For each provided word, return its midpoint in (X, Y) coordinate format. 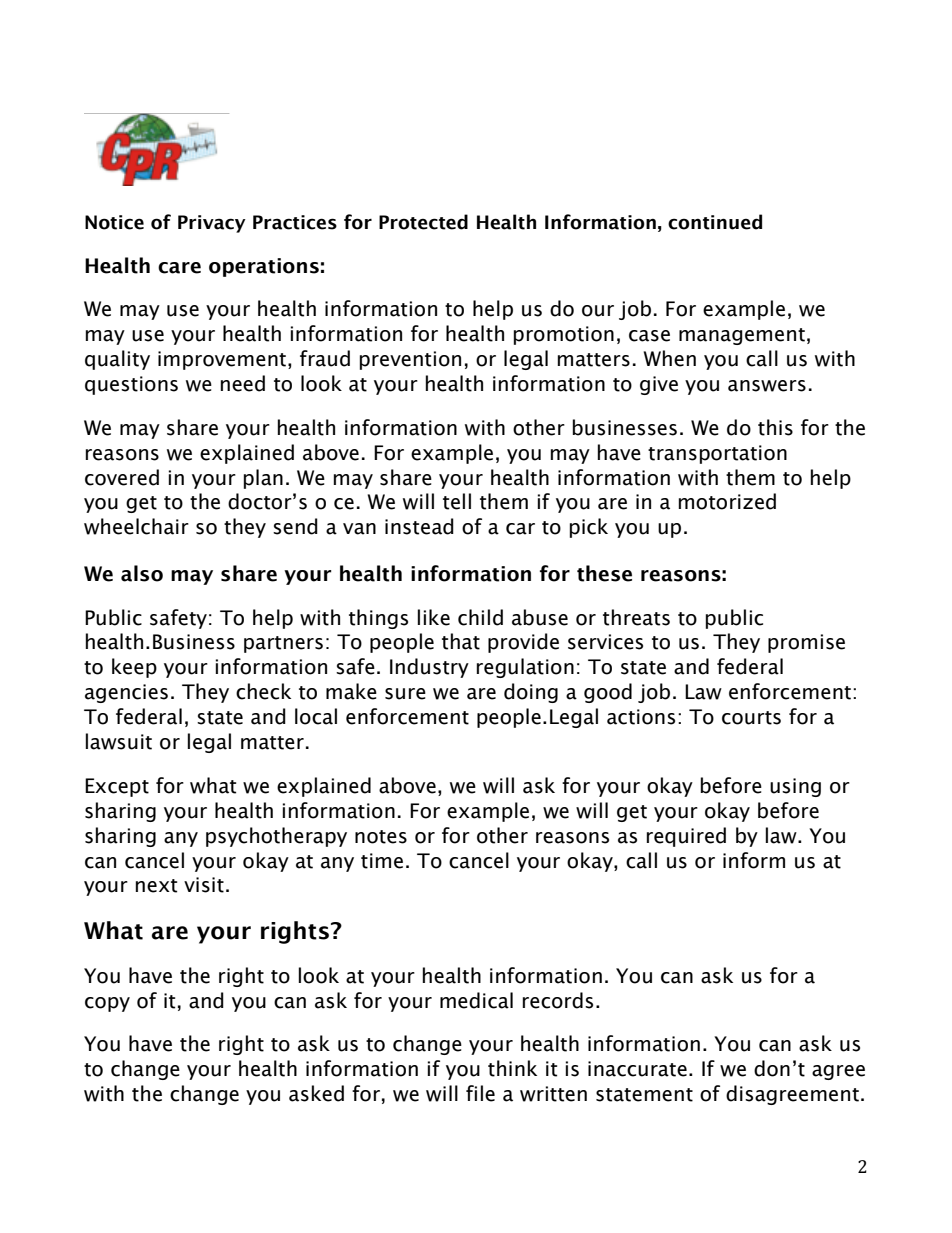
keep (134, 668)
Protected (423, 222)
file (480, 1093)
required (686, 837)
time (382, 861)
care (179, 268)
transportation (717, 454)
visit (204, 885)
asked (316, 1093)
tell (457, 501)
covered (122, 477)
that (461, 641)
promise (806, 643)
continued (715, 222)
